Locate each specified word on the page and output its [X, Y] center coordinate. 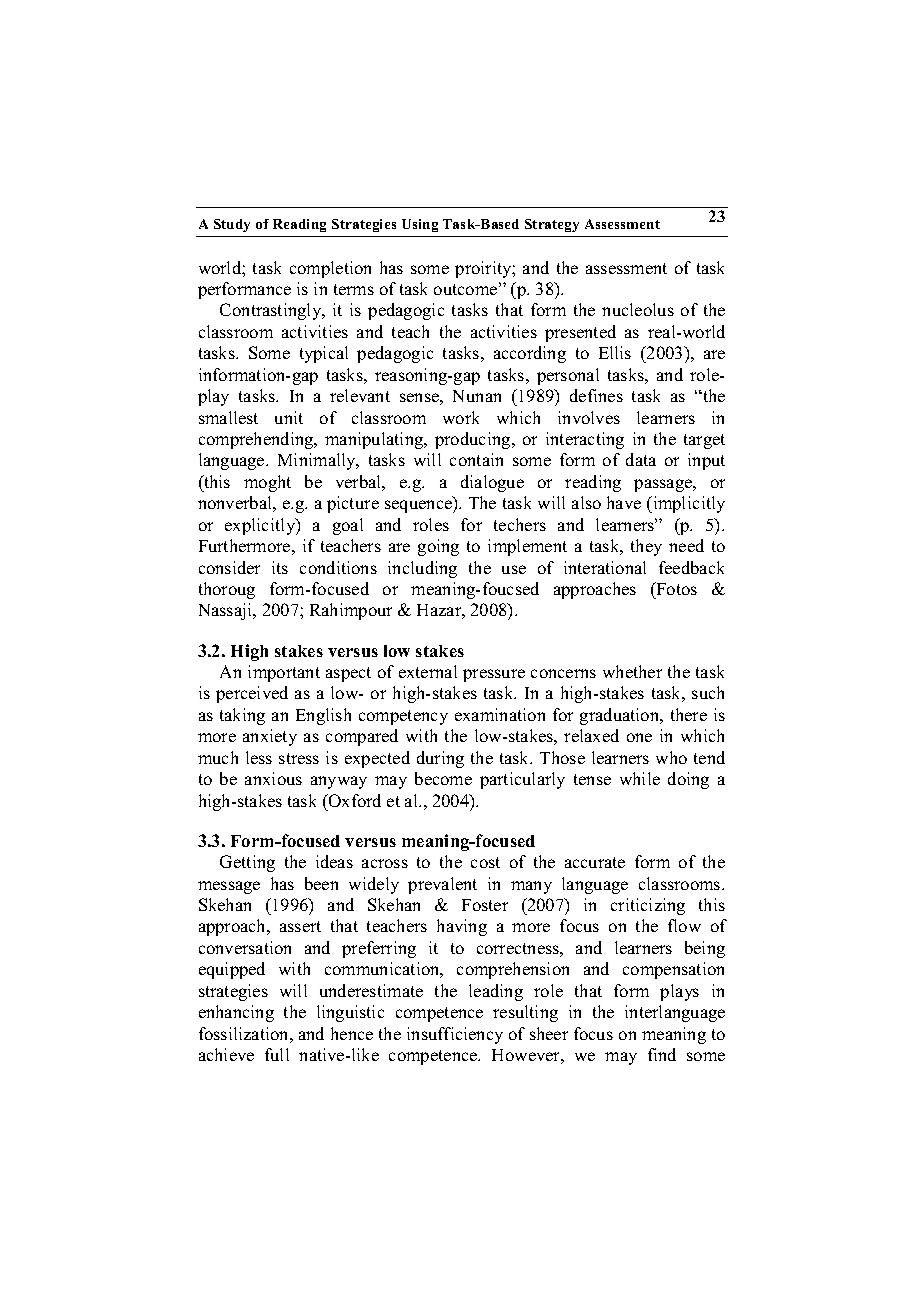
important [284, 673]
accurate [595, 862]
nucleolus [638, 309]
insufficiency [455, 1035]
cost [485, 862]
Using [420, 225]
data [641, 459]
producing [474, 440]
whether [632, 671]
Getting [247, 863]
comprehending [257, 440]
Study [232, 225]
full [277, 1054]
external [428, 671]
